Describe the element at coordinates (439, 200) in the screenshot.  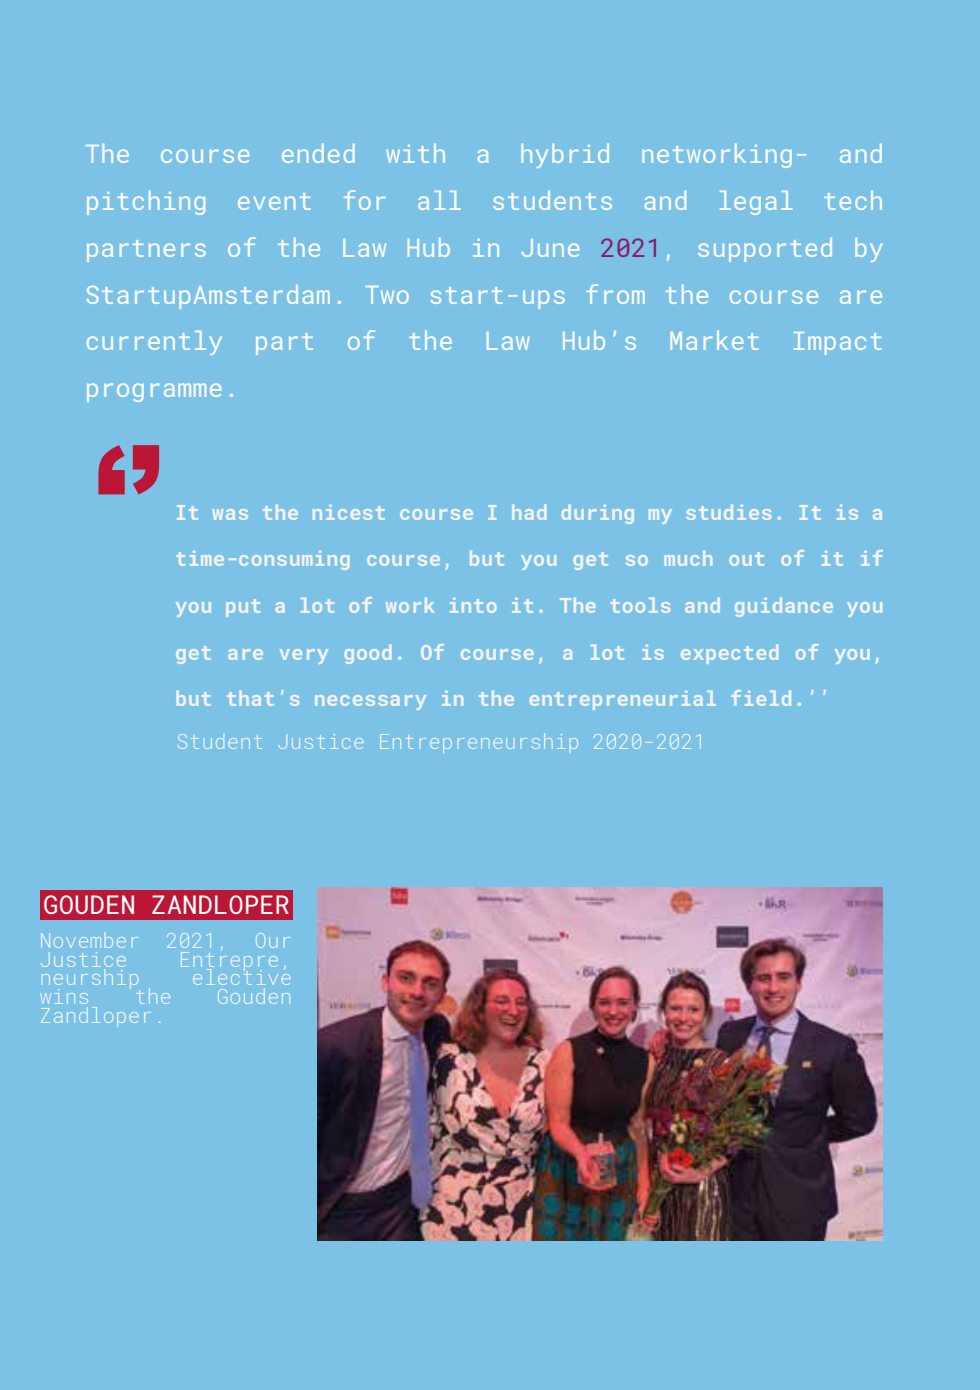
I see `all` at that location.
